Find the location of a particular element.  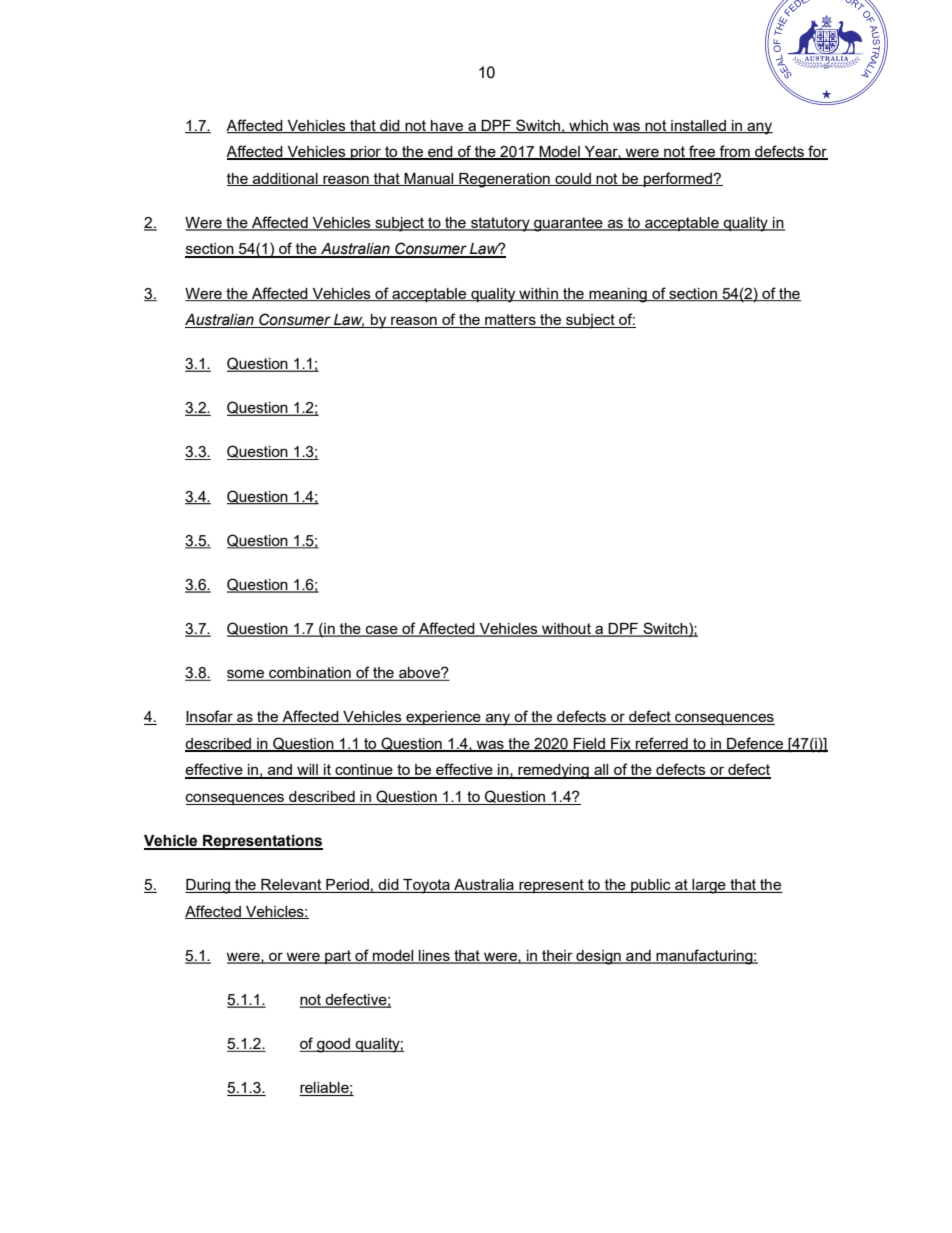

large is located at coordinates (709, 886).
